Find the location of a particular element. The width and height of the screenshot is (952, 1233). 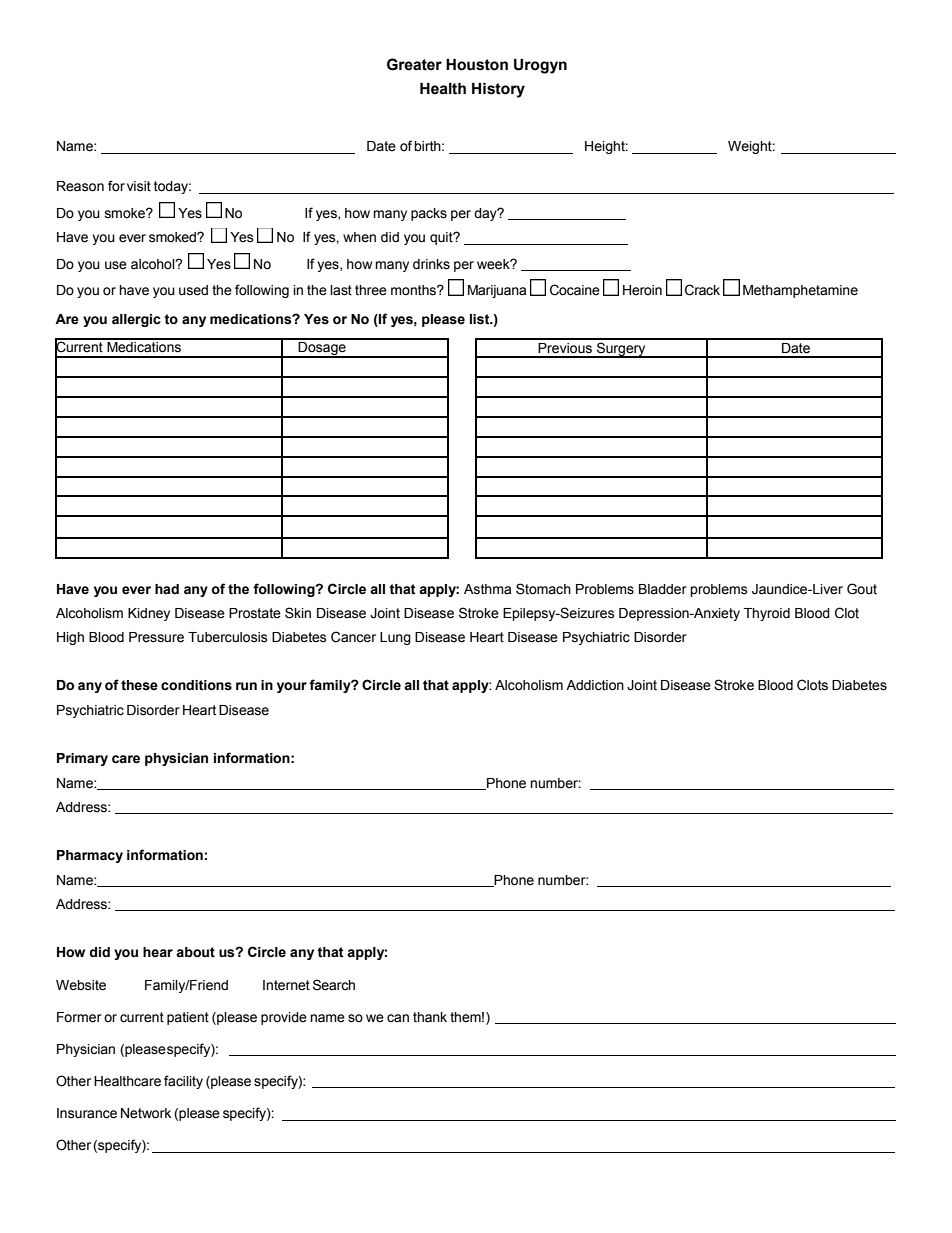

Search is located at coordinates (334, 985).
